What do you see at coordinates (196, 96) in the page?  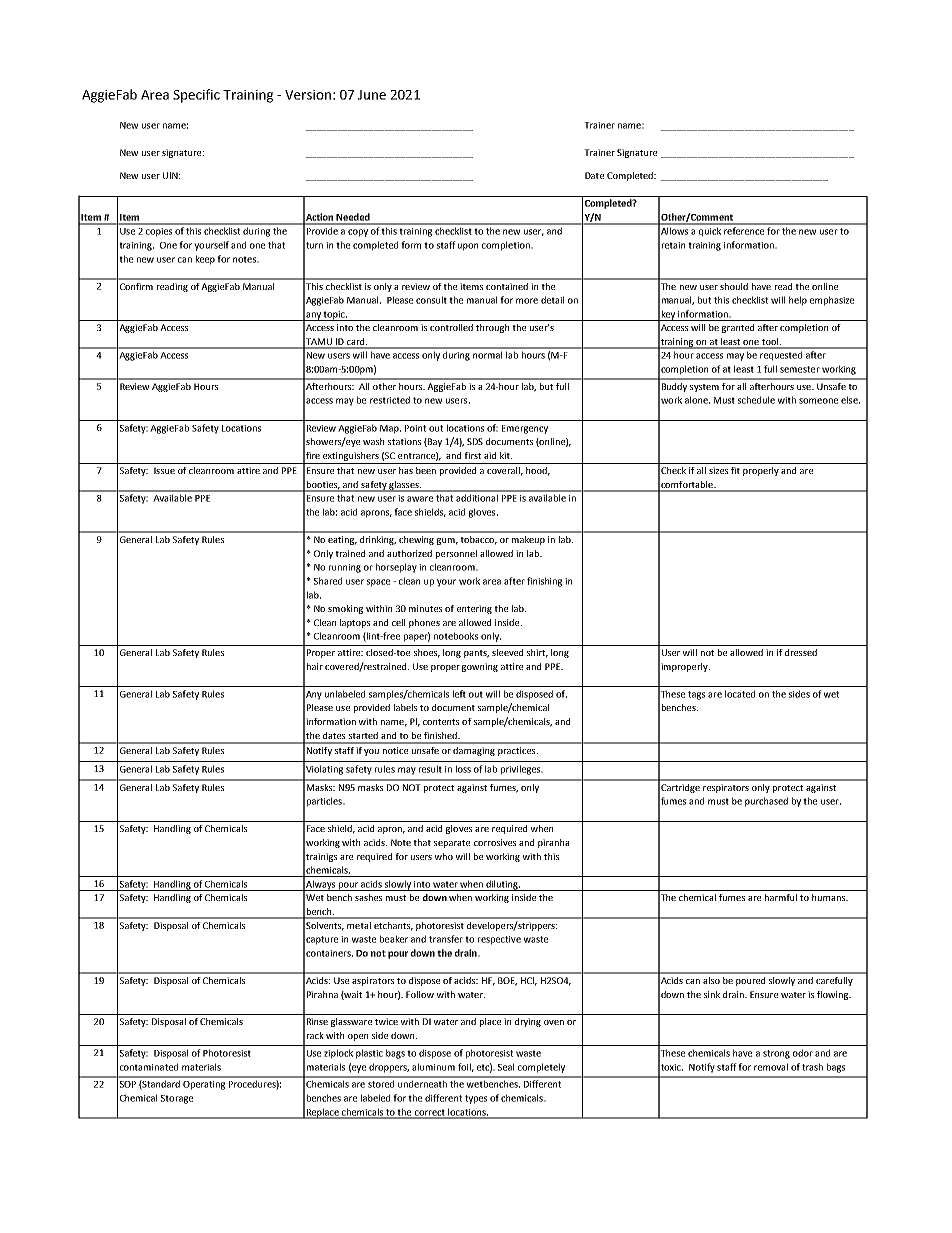 I see `Specific` at bounding box center [196, 96].
